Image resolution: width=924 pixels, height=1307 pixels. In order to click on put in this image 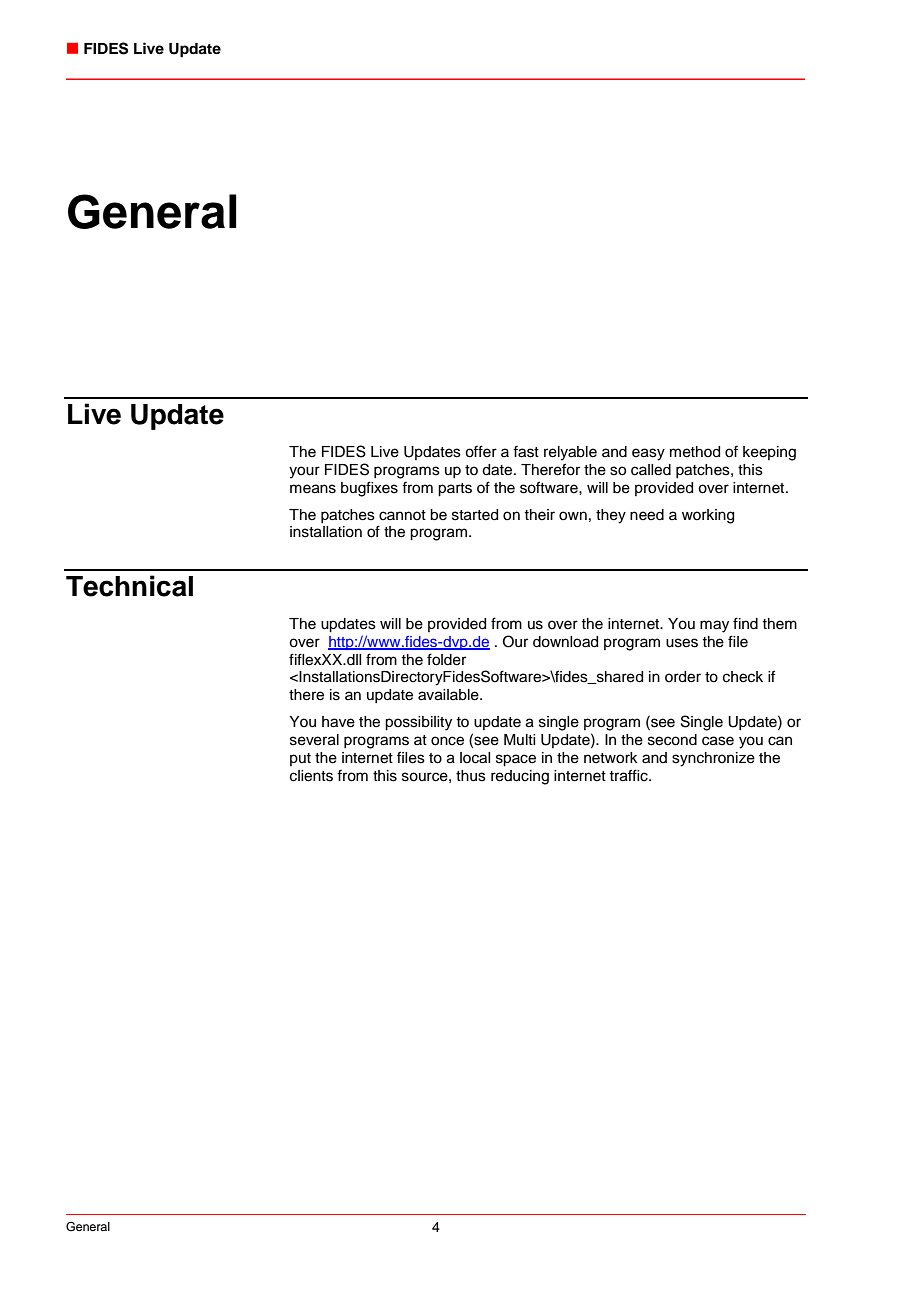, I will do `click(300, 759)`.
